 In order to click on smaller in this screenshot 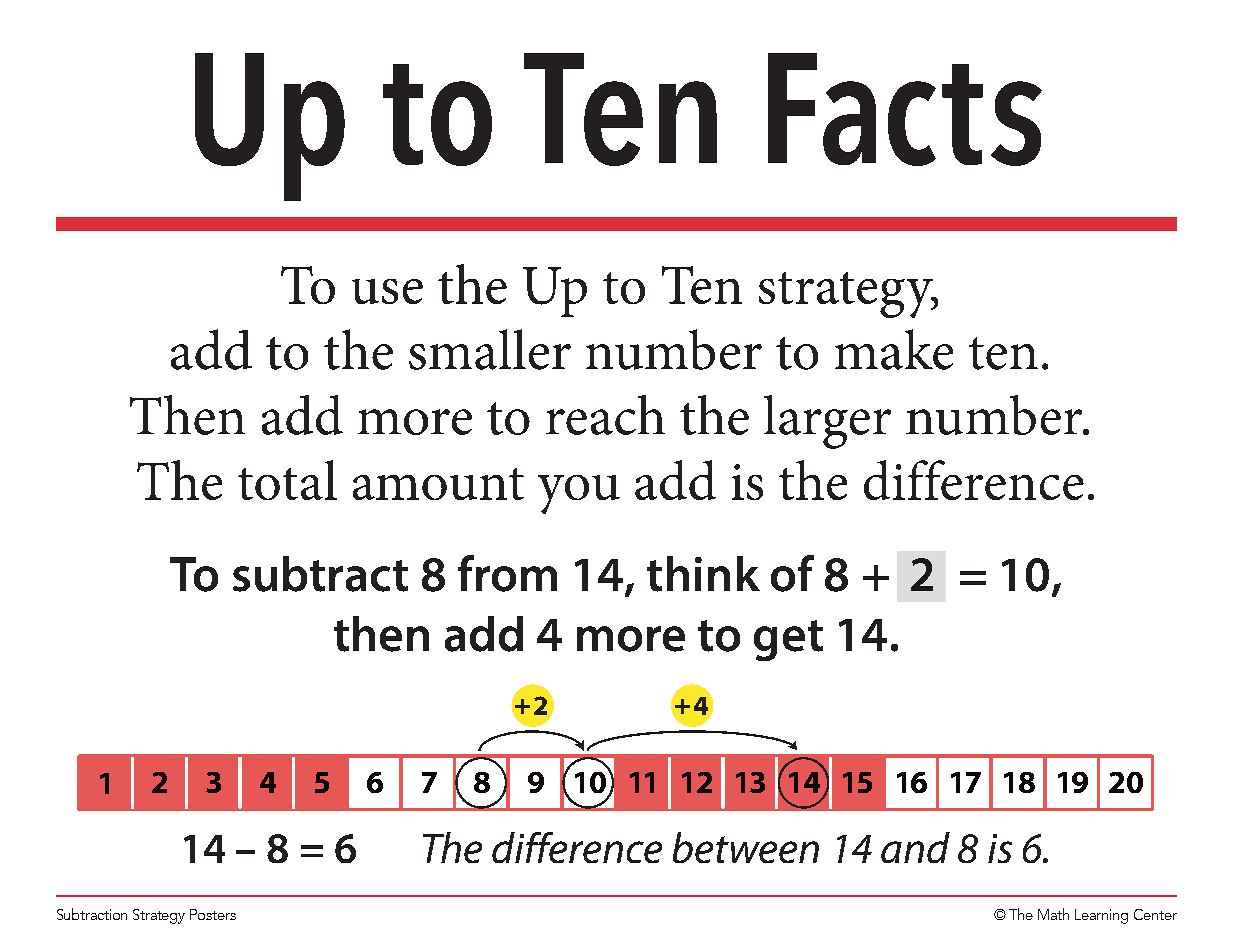, I will do `click(490, 349)`.
